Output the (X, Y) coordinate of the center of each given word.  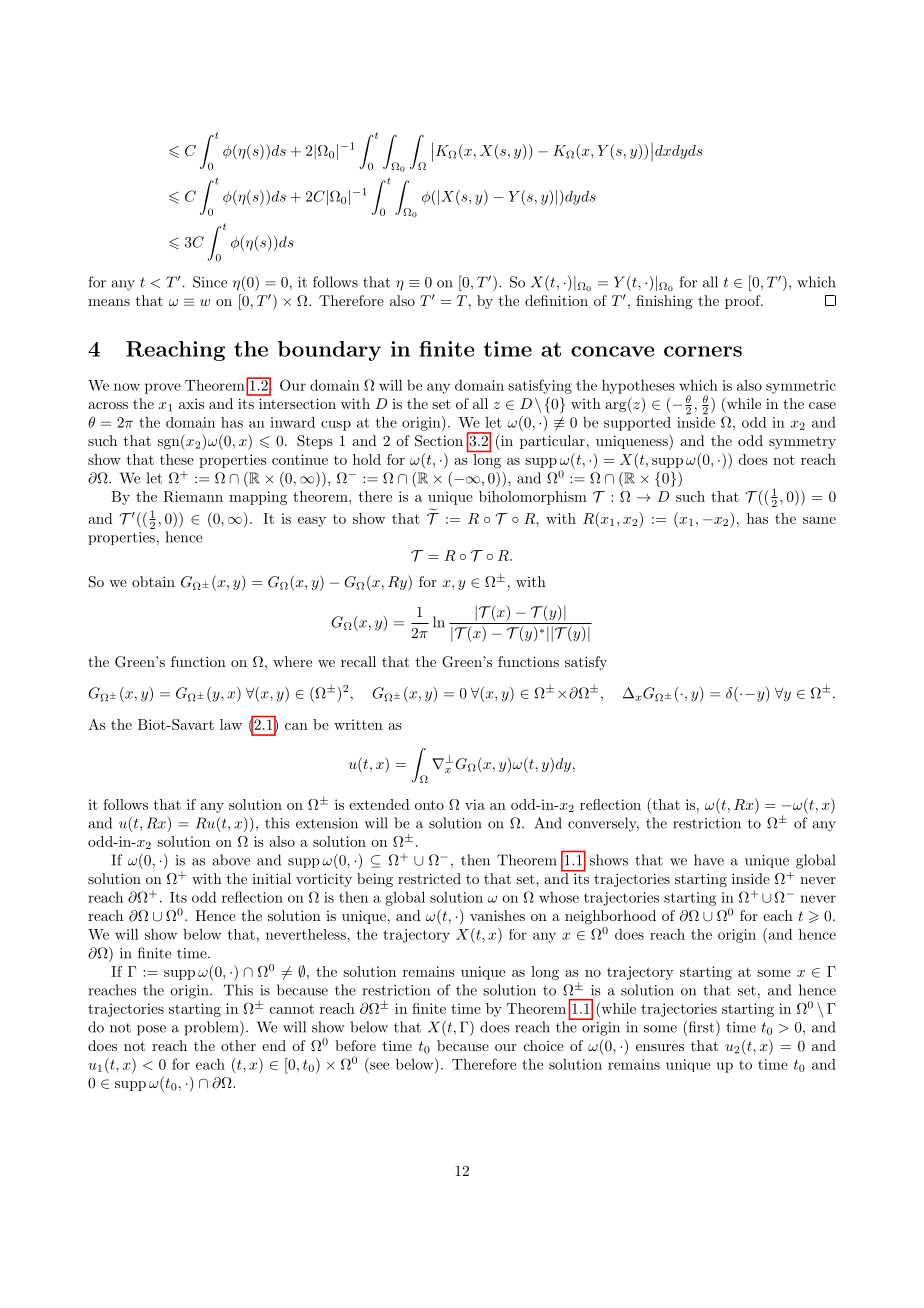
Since (210, 282)
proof (744, 302)
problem (212, 1028)
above (231, 860)
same (819, 520)
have (709, 860)
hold (367, 459)
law (231, 724)
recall (358, 661)
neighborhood (610, 917)
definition (556, 300)
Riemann (193, 496)
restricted (429, 878)
